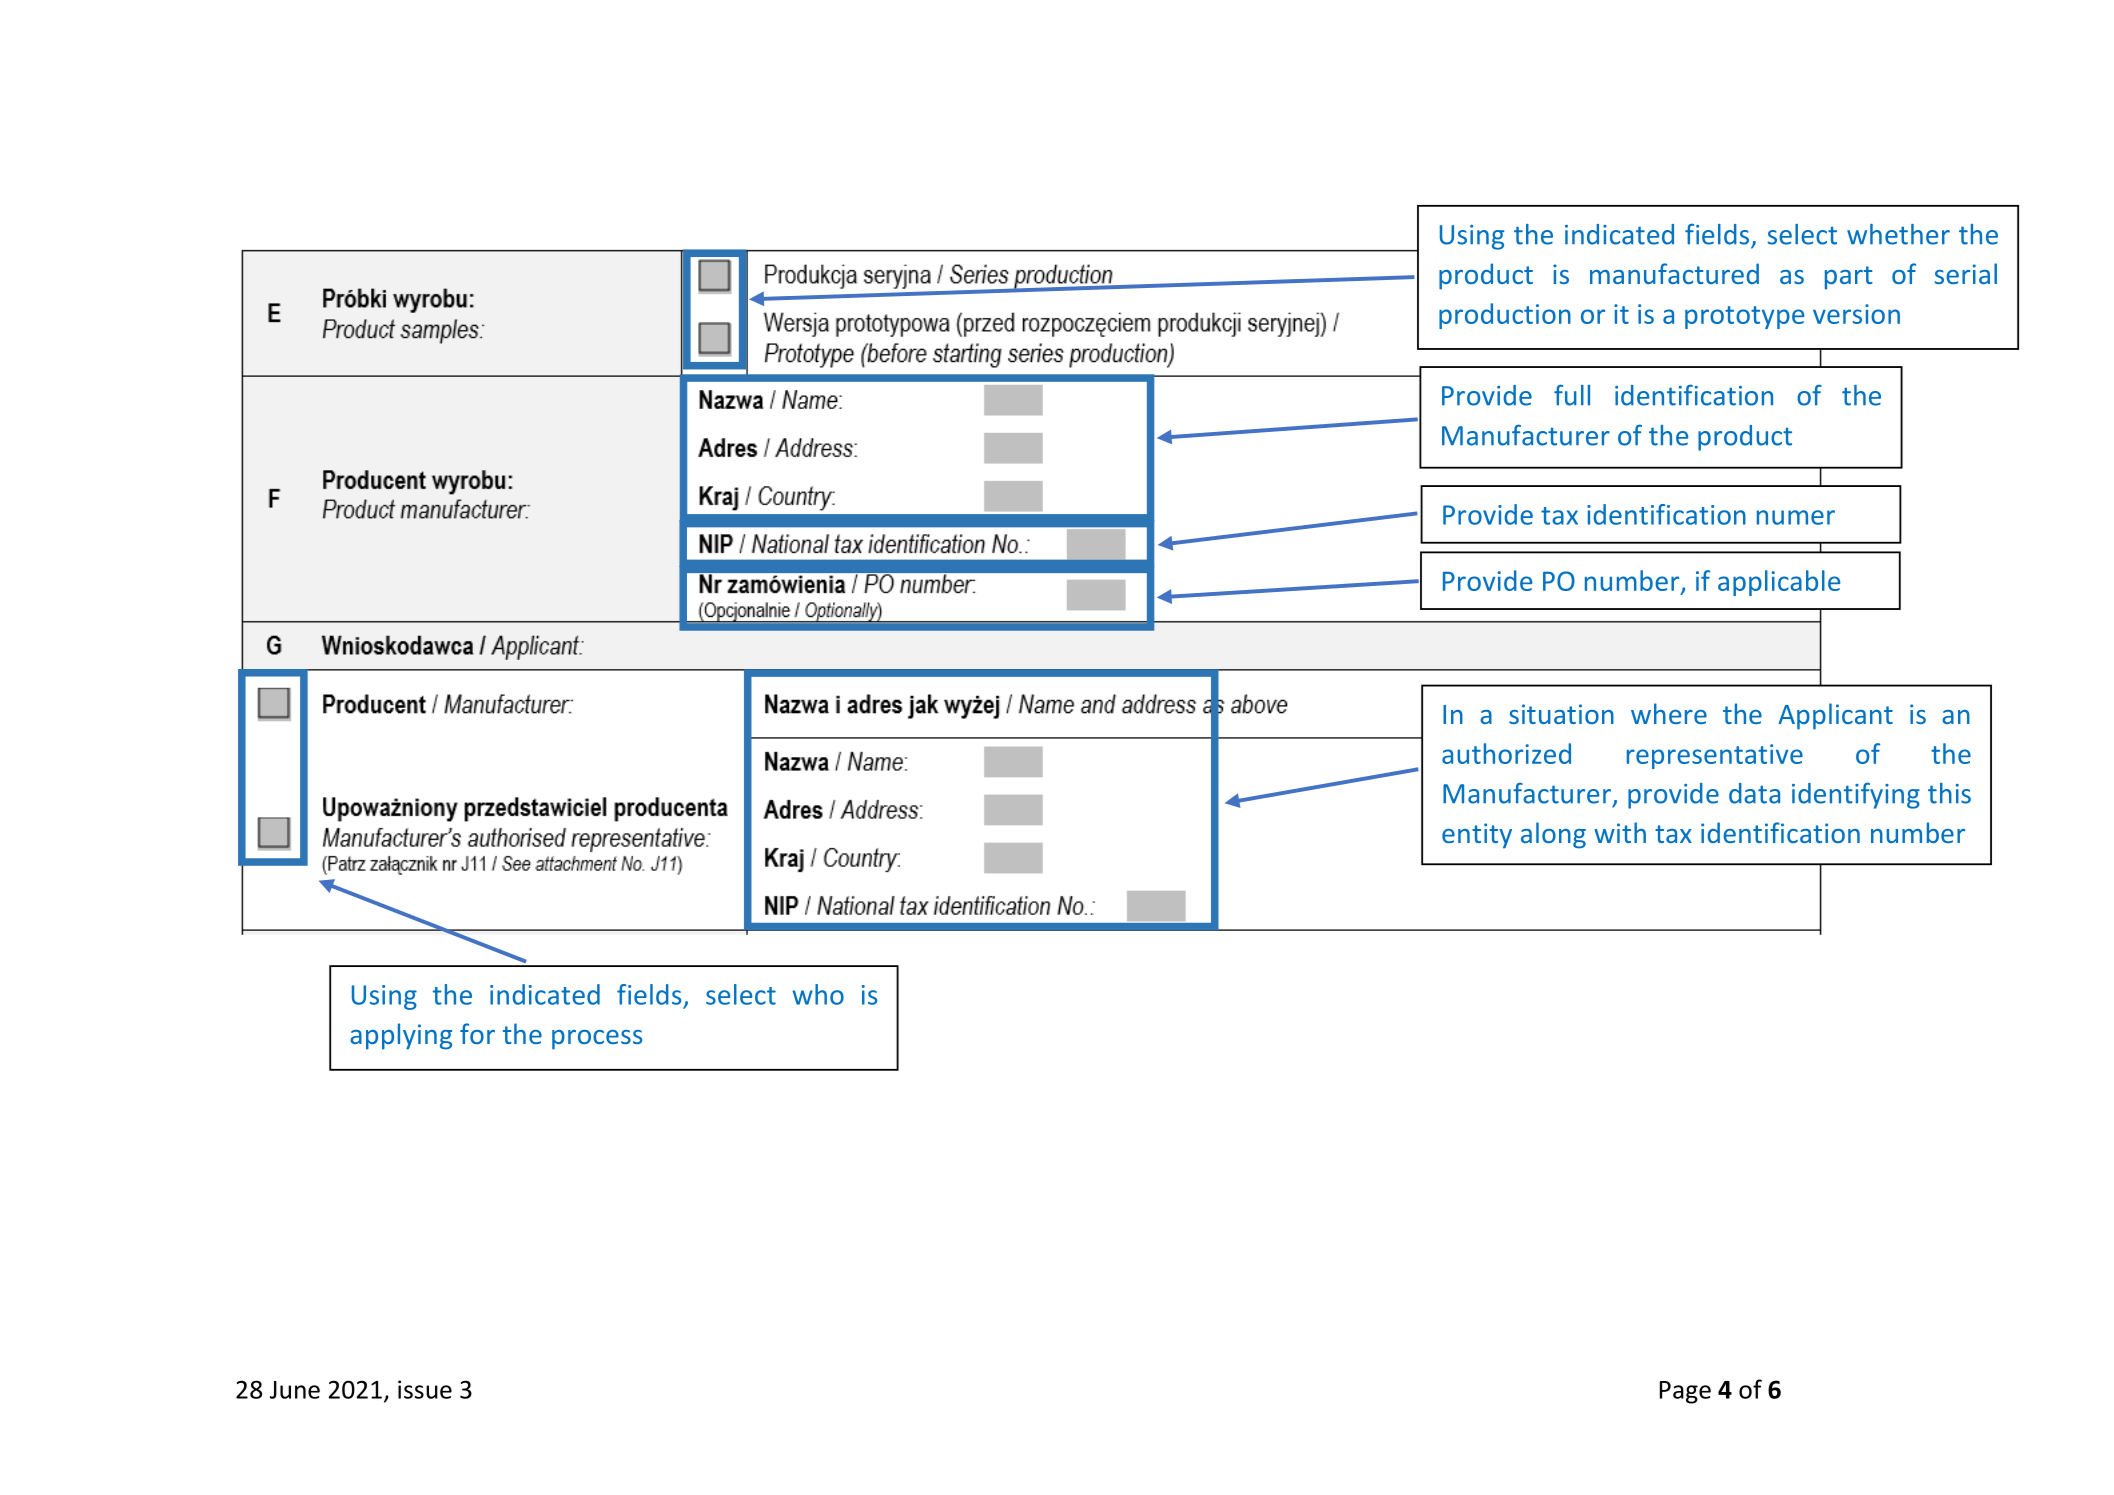  I want to click on issue, so click(425, 1389).
